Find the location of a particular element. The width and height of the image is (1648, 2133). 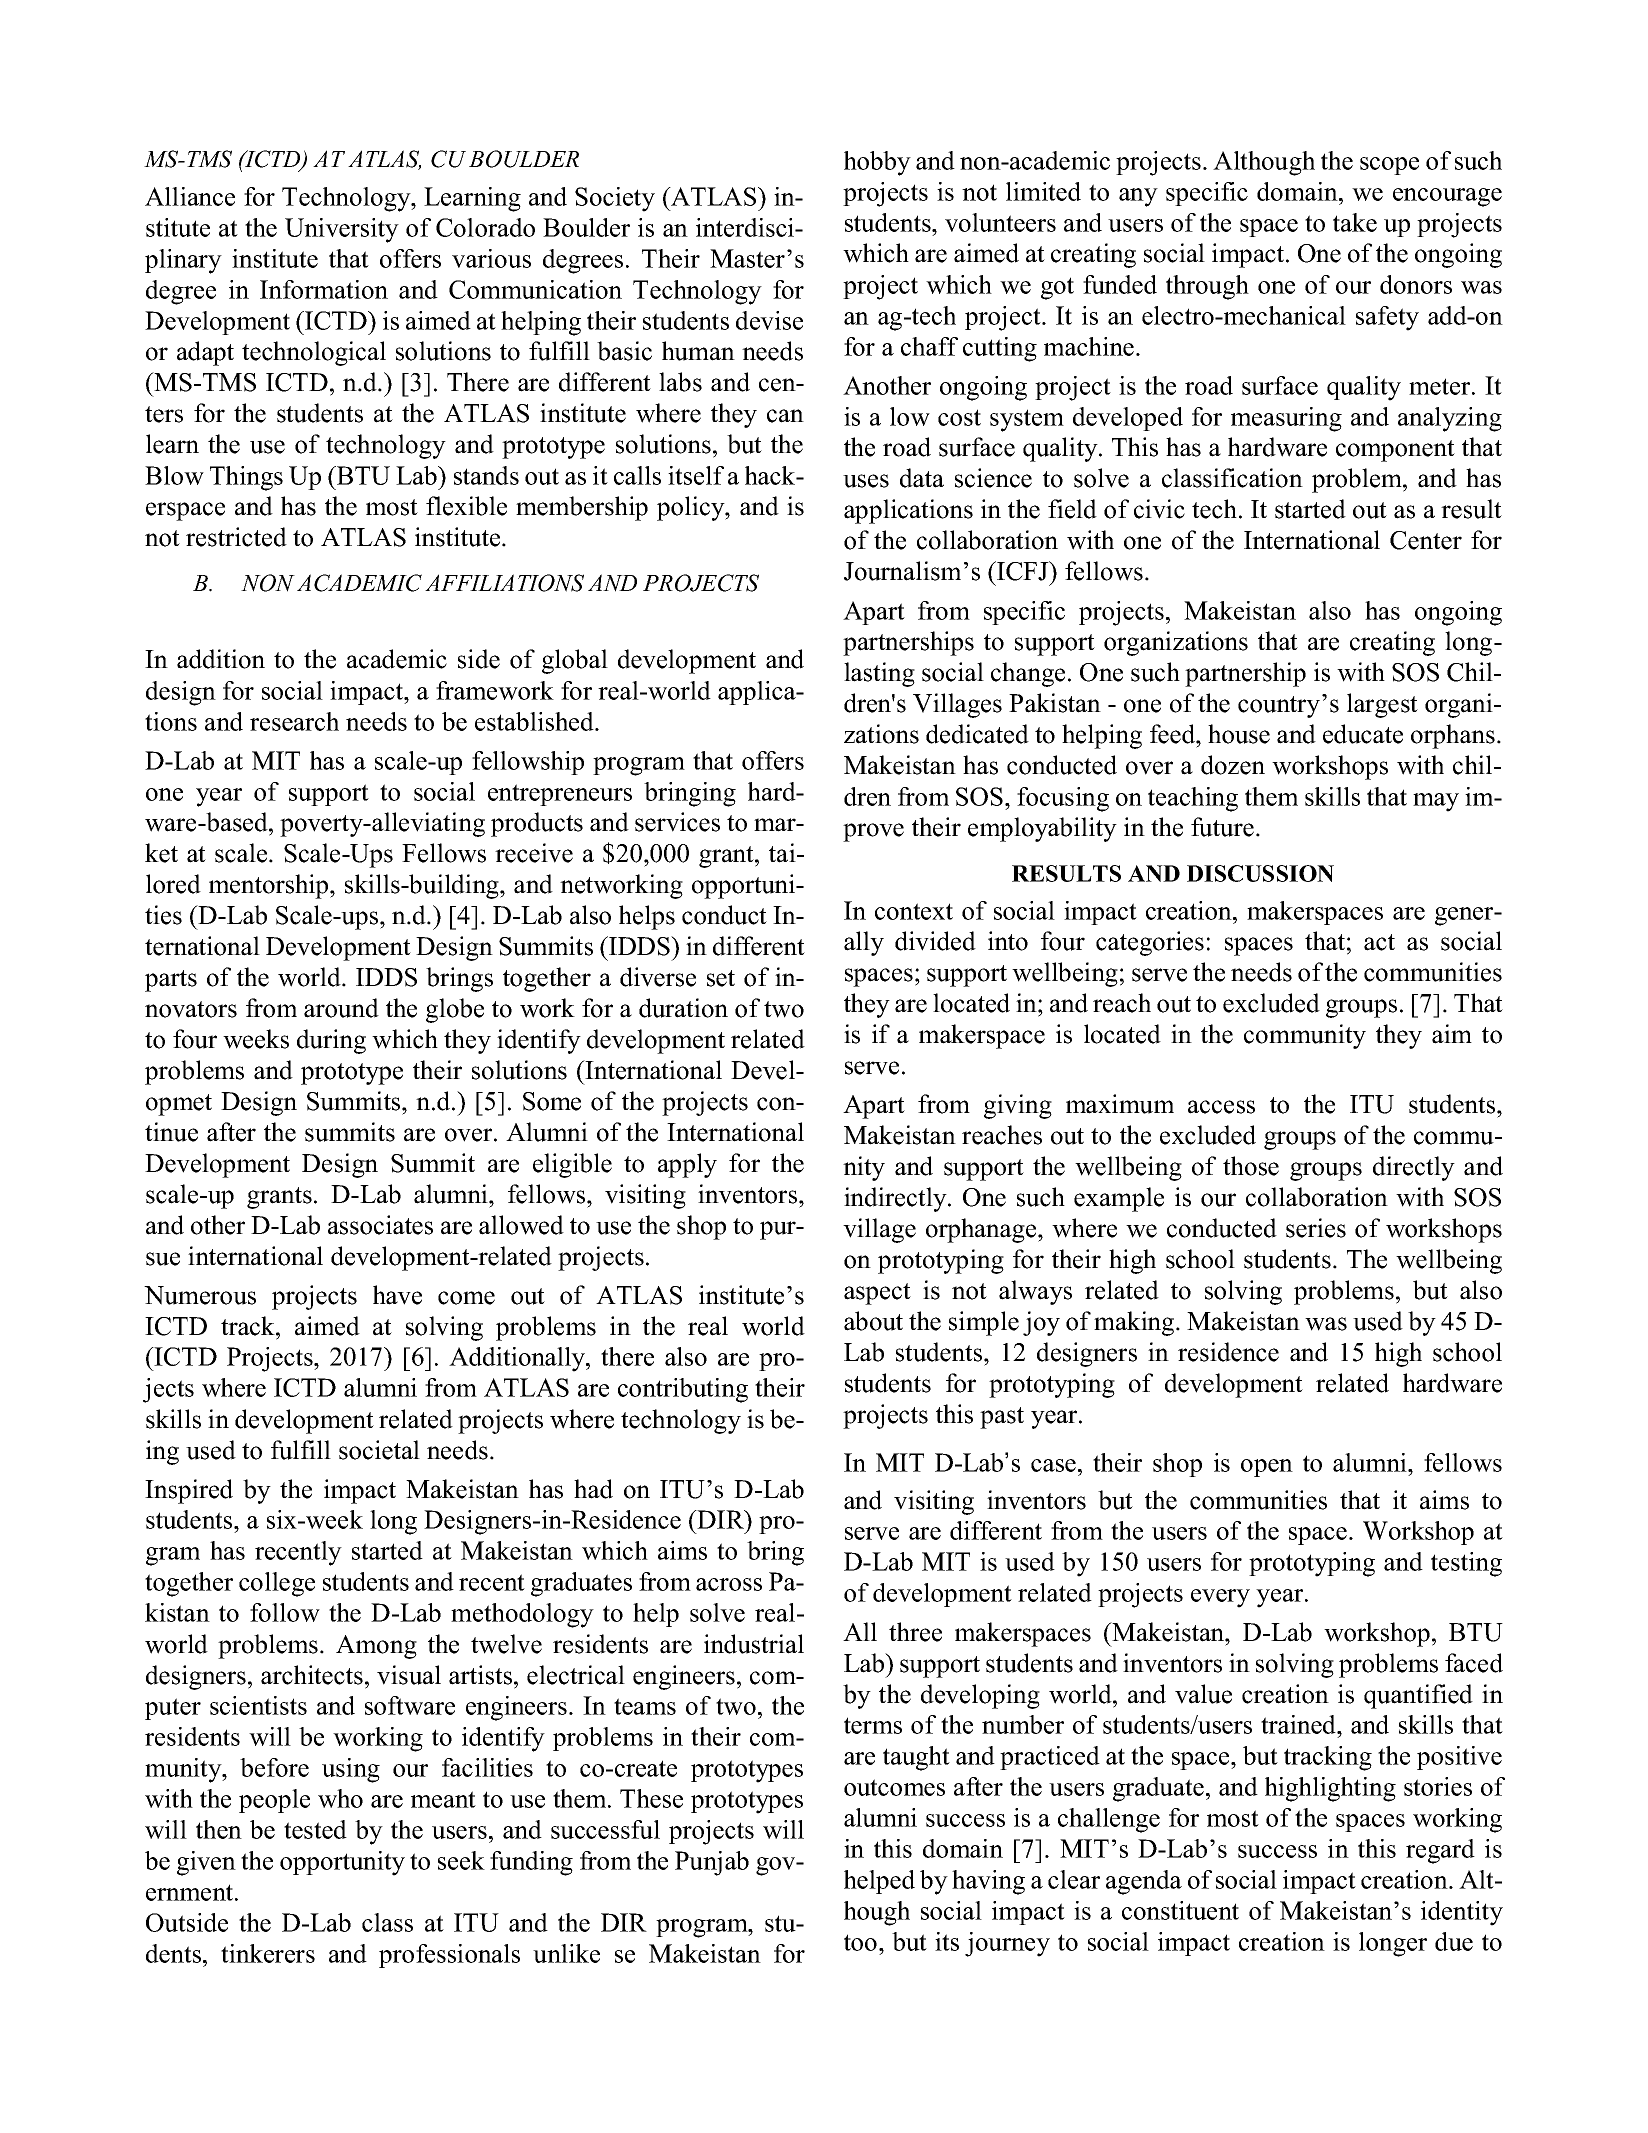

about is located at coordinates (873, 1321).
